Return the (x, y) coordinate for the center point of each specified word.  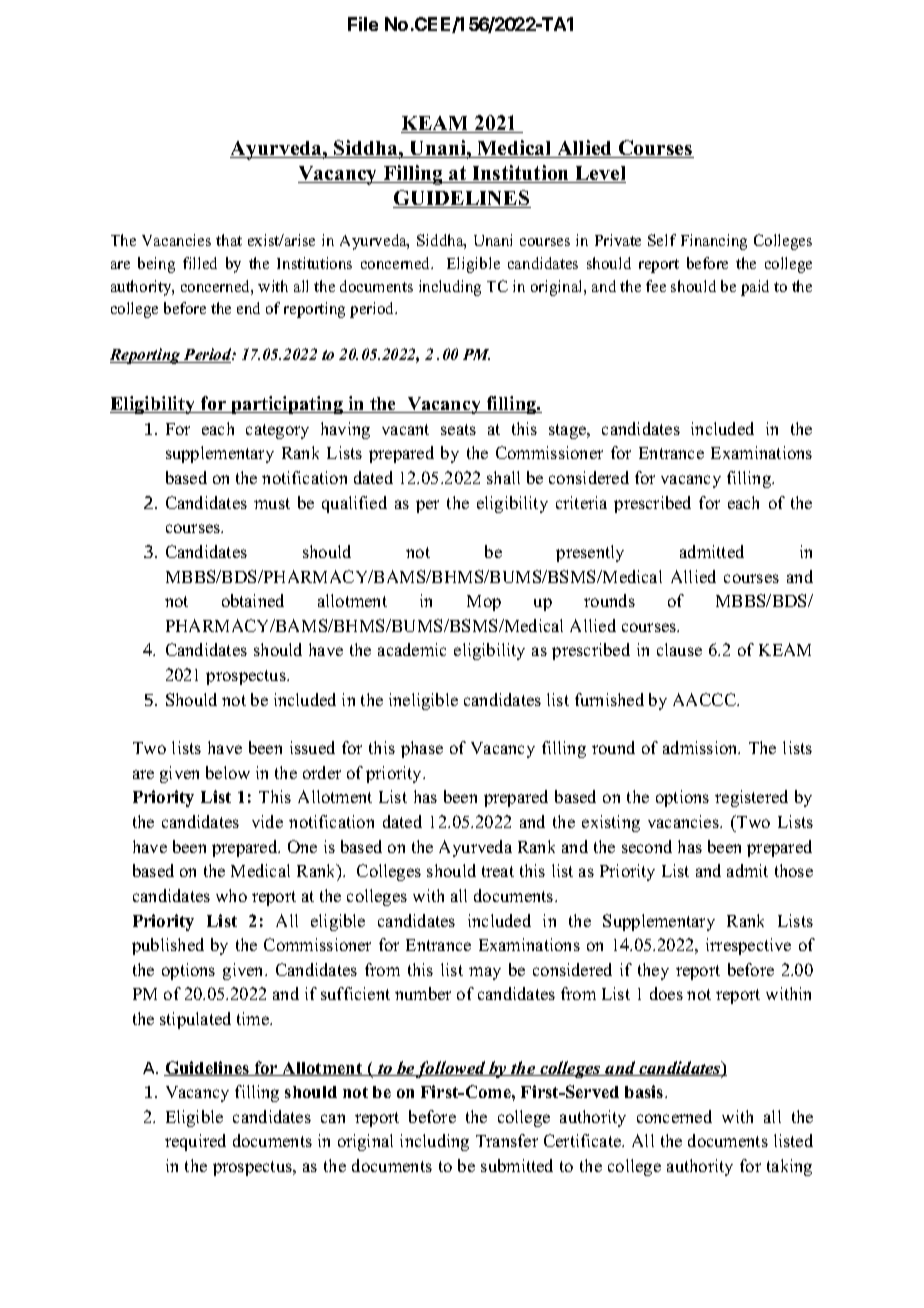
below (228, 772)
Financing (714, 242)
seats (458, 429)
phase (422, 749)
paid (755, 288)
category (277, 431)
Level (599, 174)
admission (701, 747)
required (195, 1142)
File (363, 24)
